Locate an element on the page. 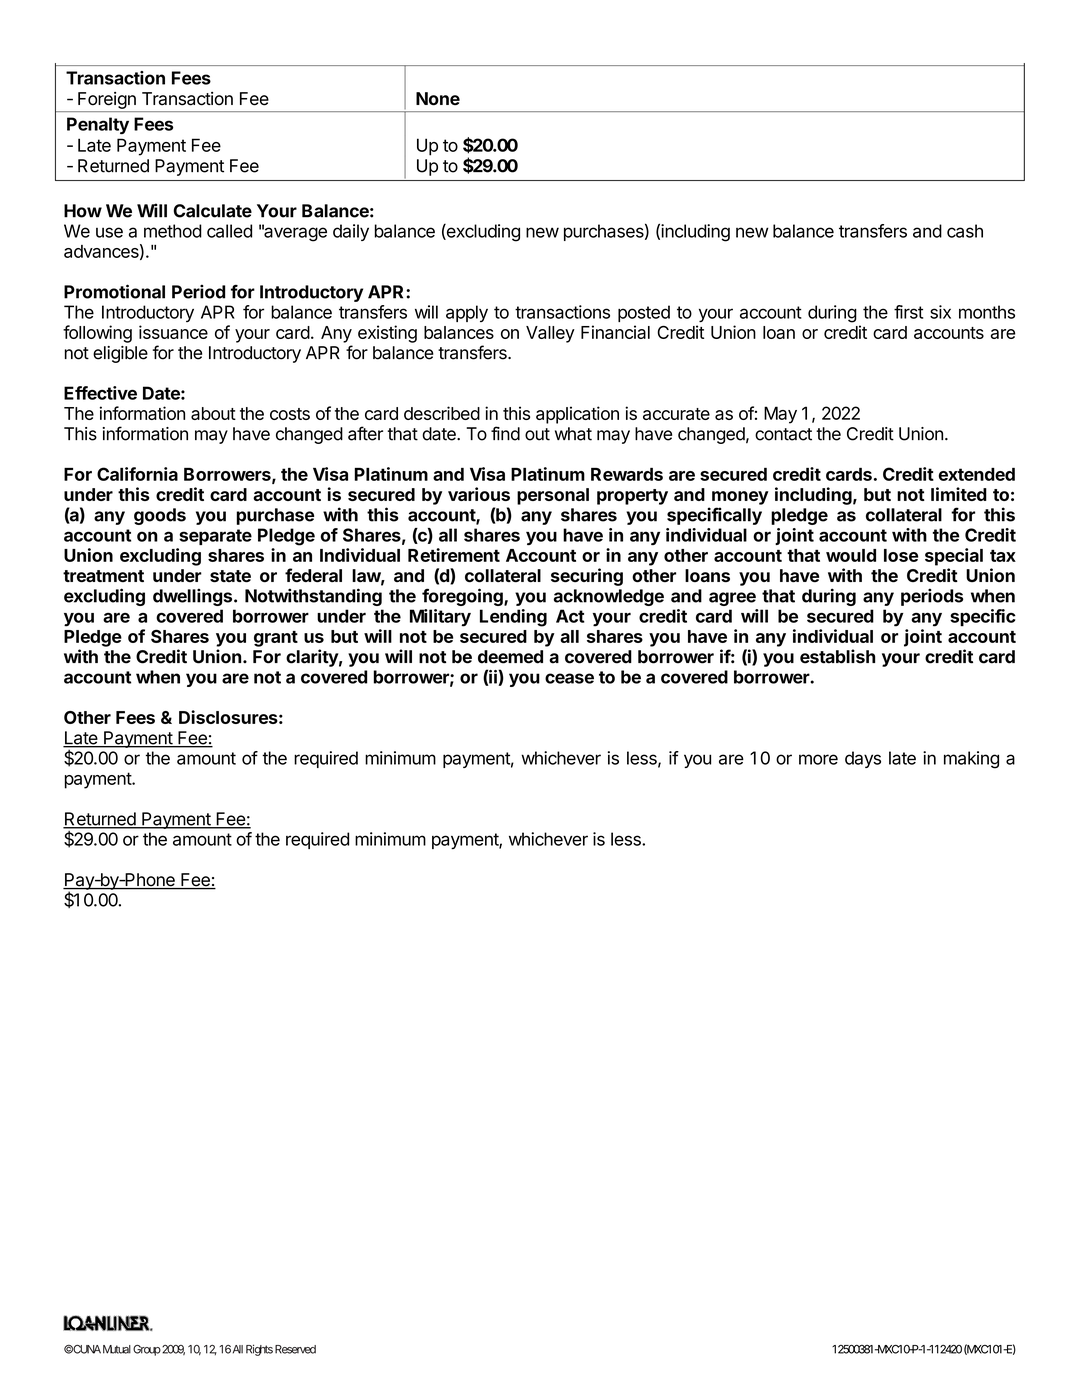  None is located at coordinates (438, 99).
